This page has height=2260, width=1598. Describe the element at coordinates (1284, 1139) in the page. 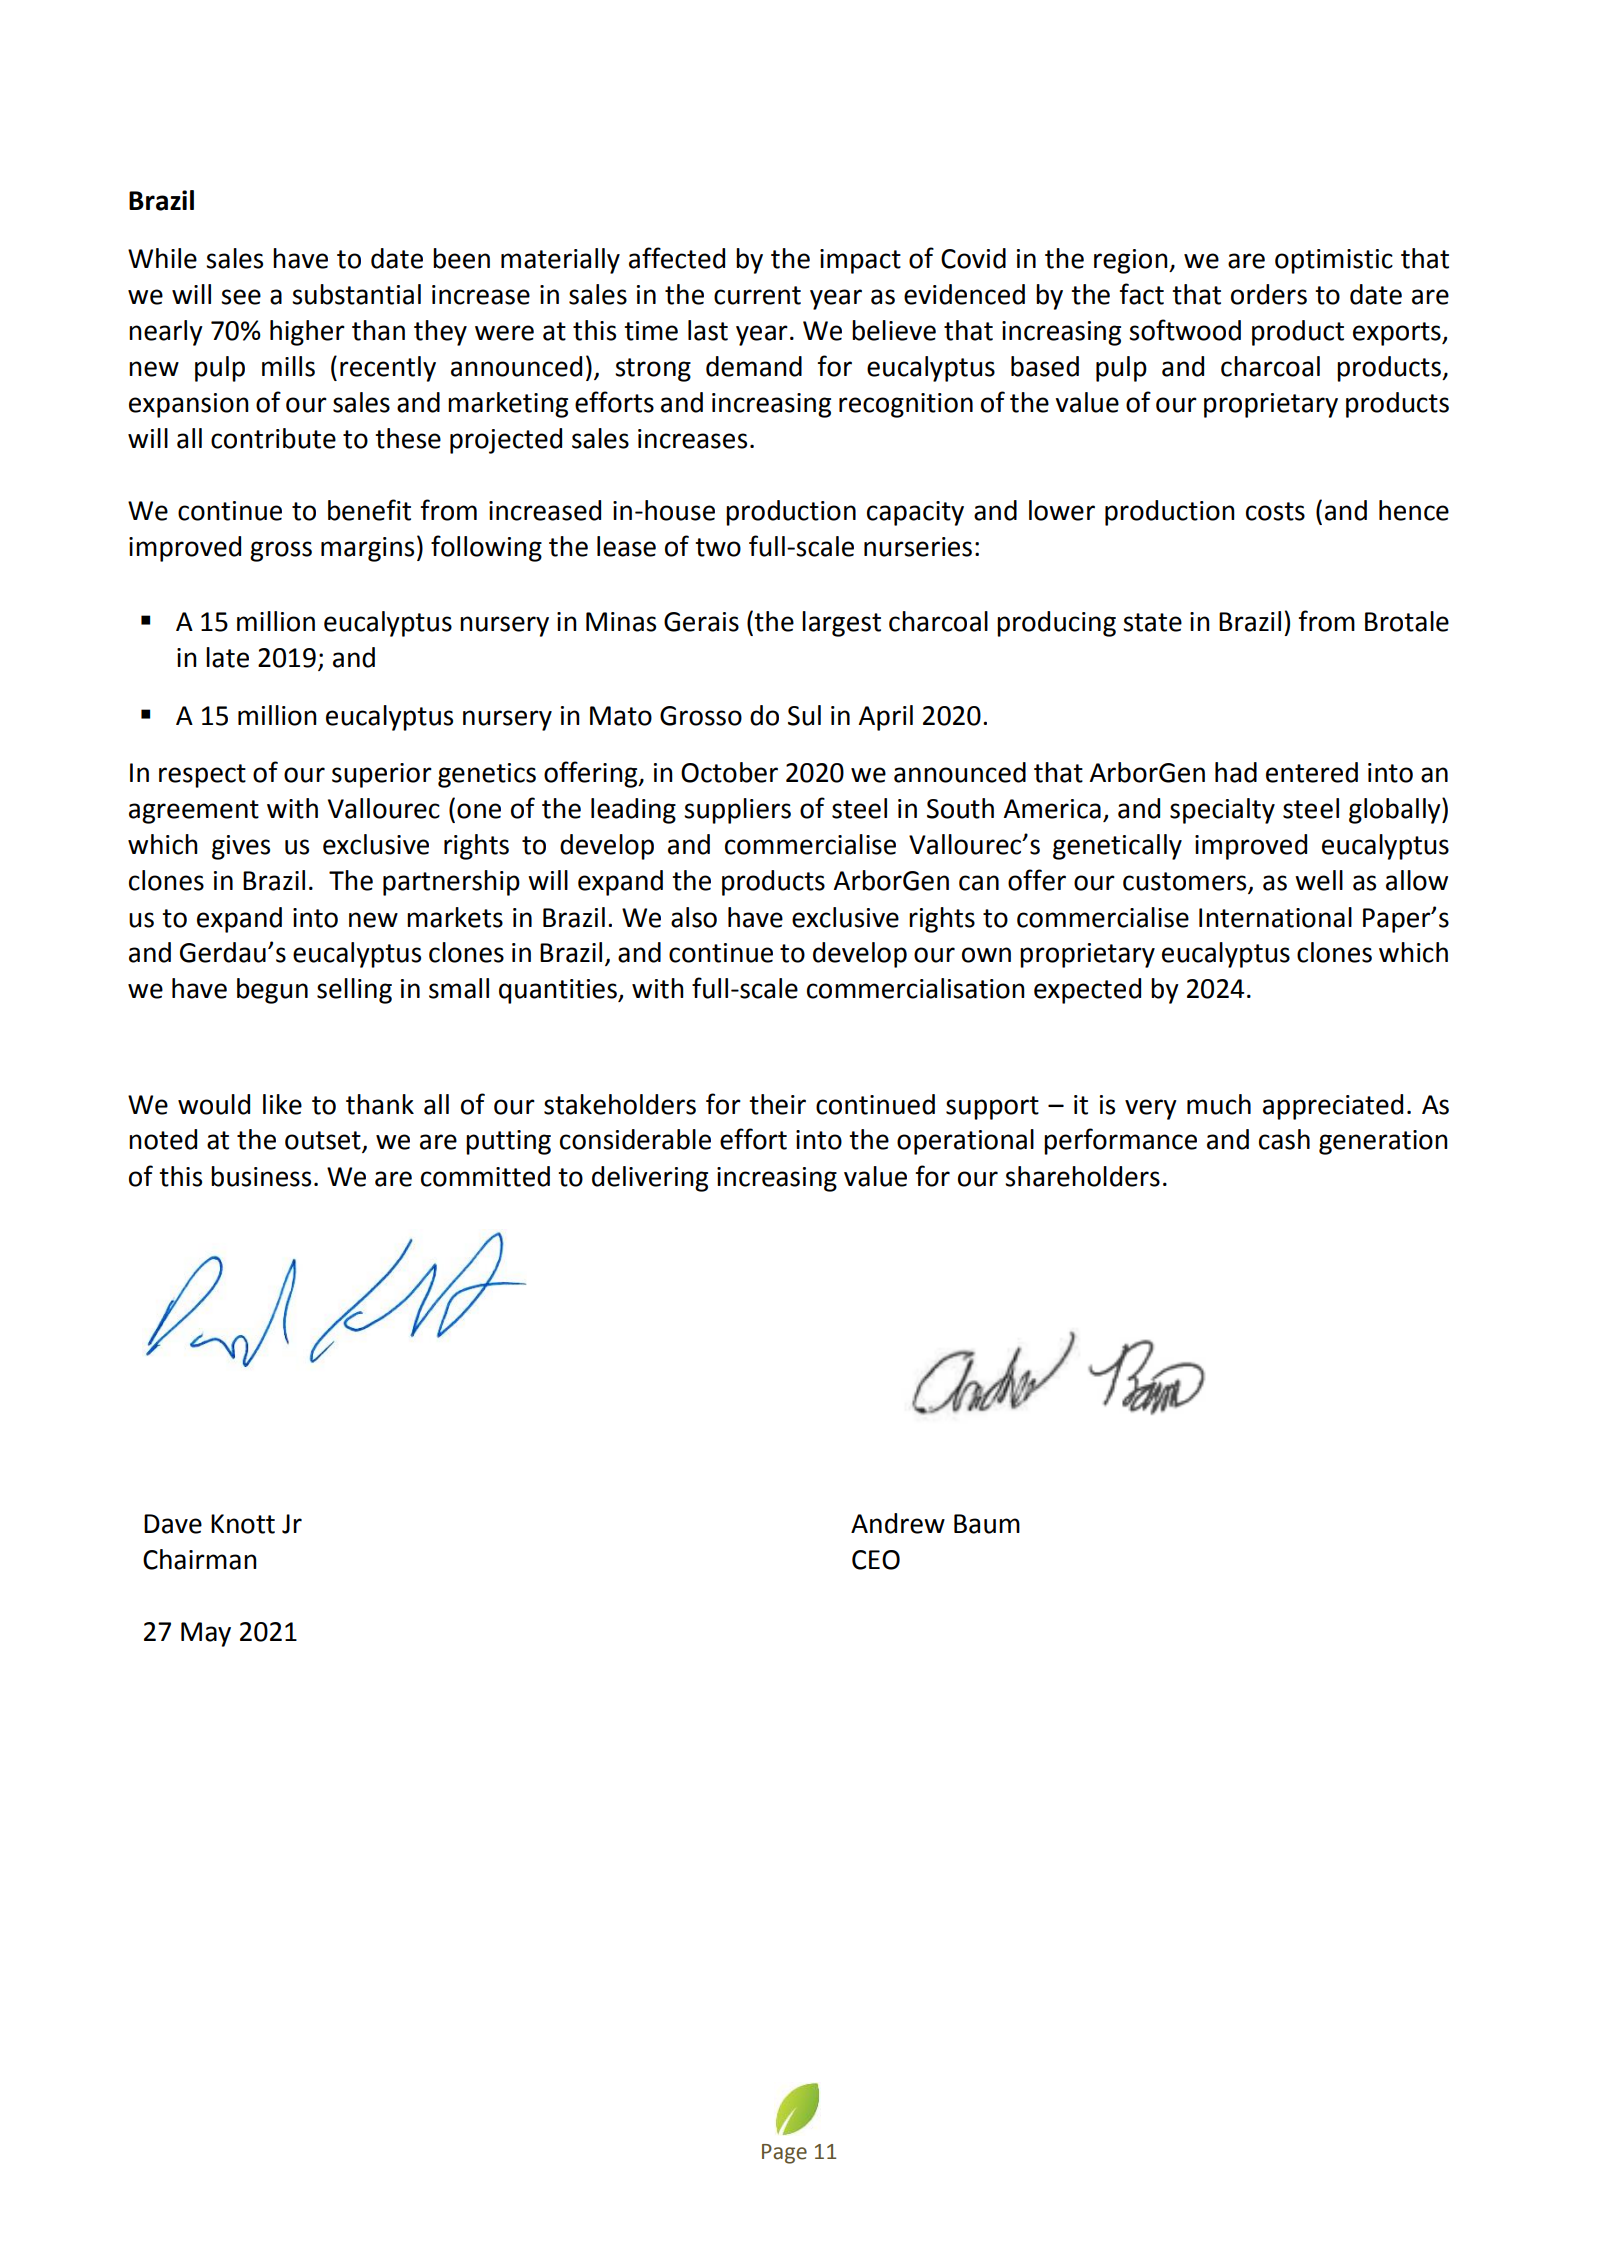

I see `cash` at that location.
